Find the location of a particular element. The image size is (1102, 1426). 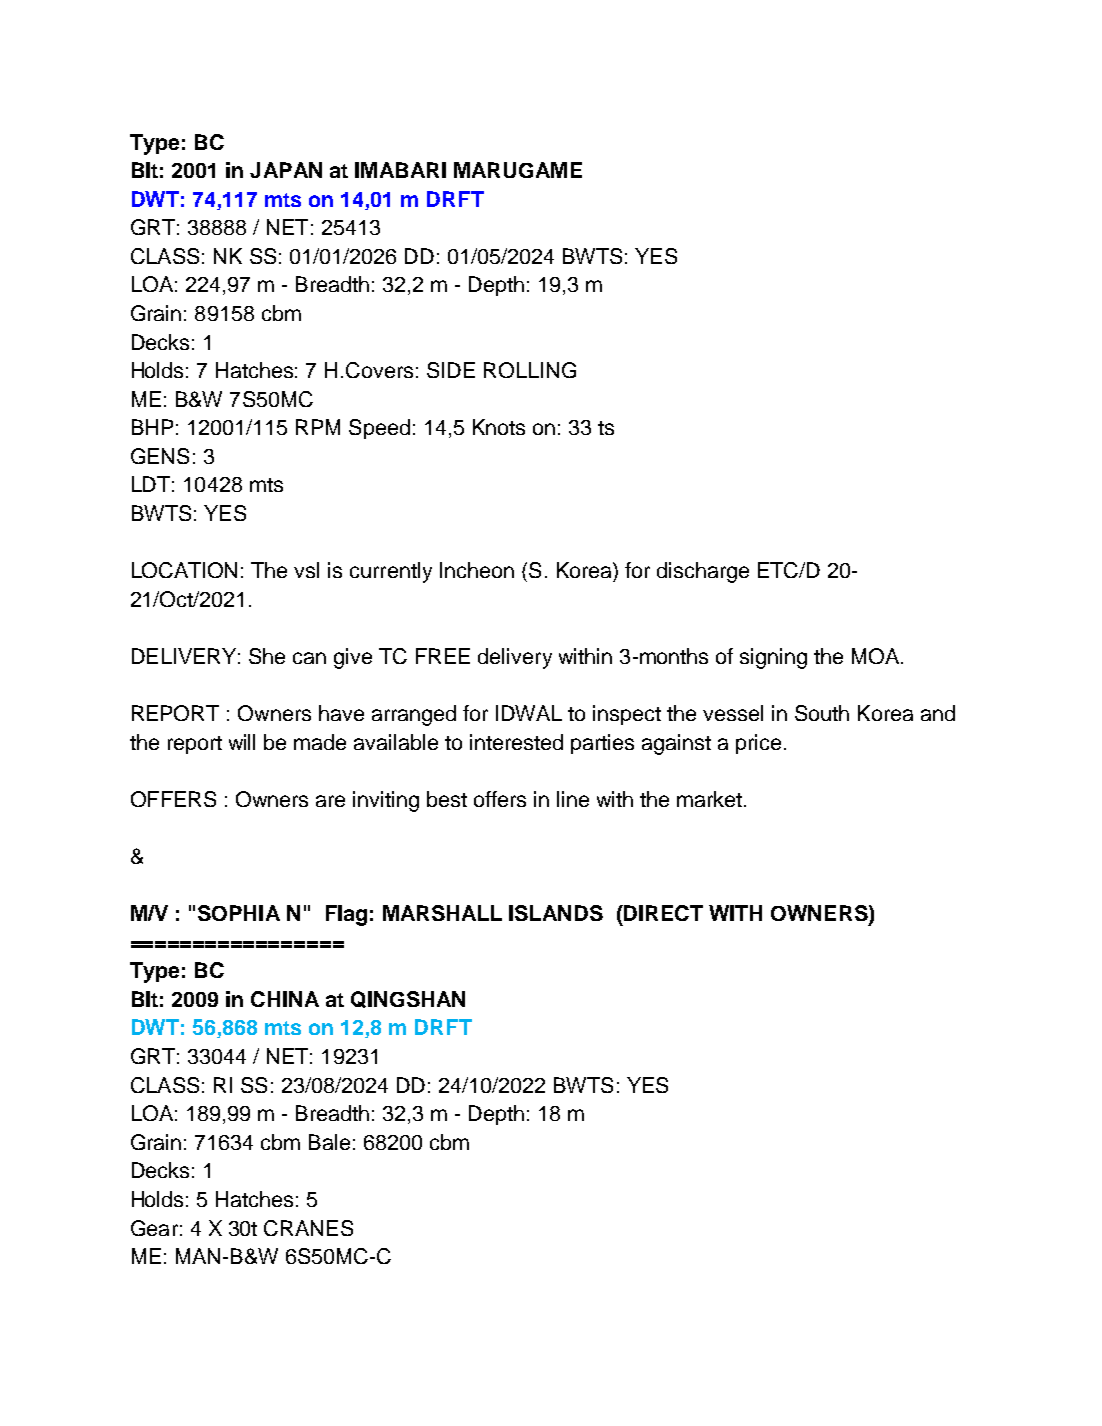

ROLLING is located at coordinates (530, 370).
